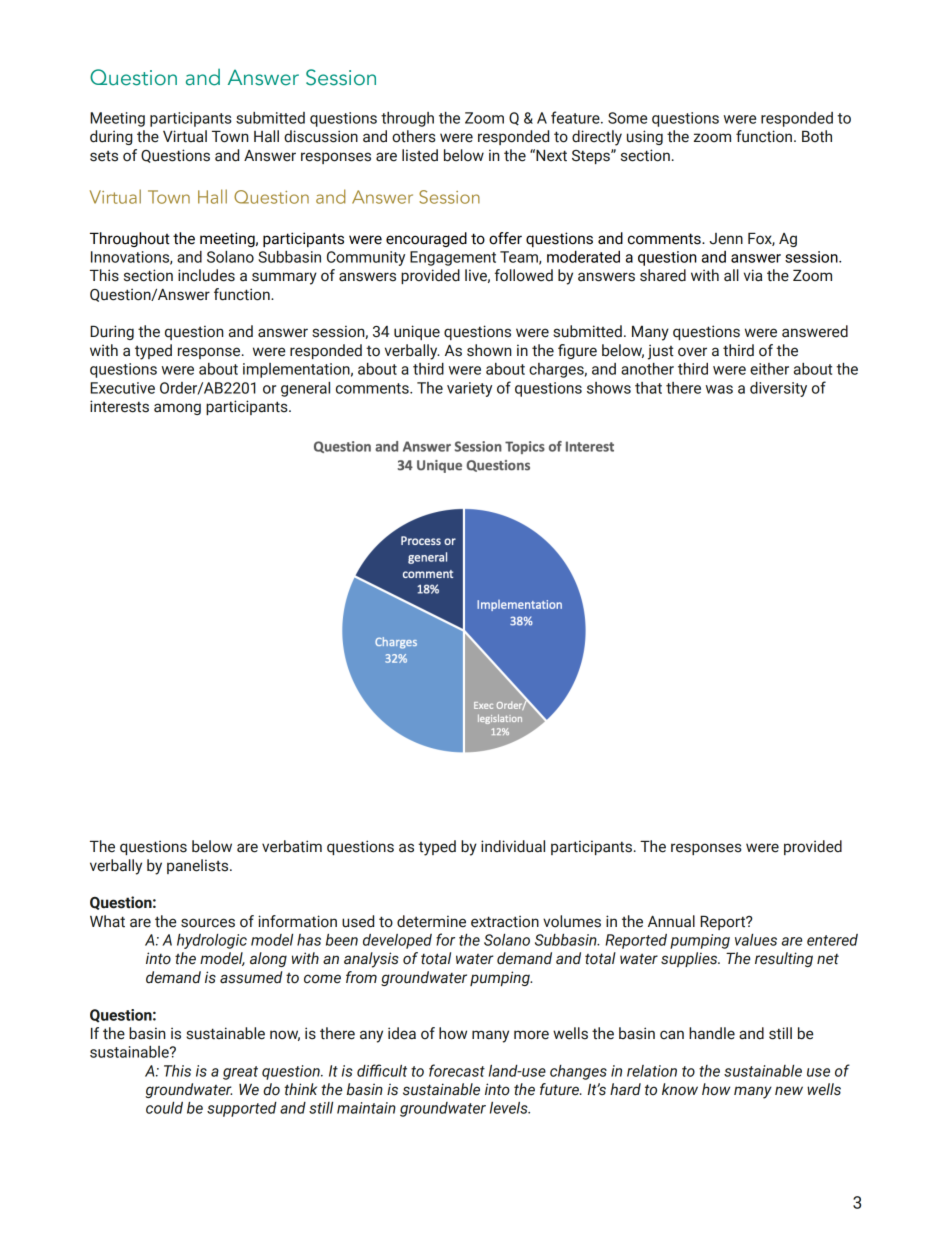  I want to click on new, so click(789, 1091).
